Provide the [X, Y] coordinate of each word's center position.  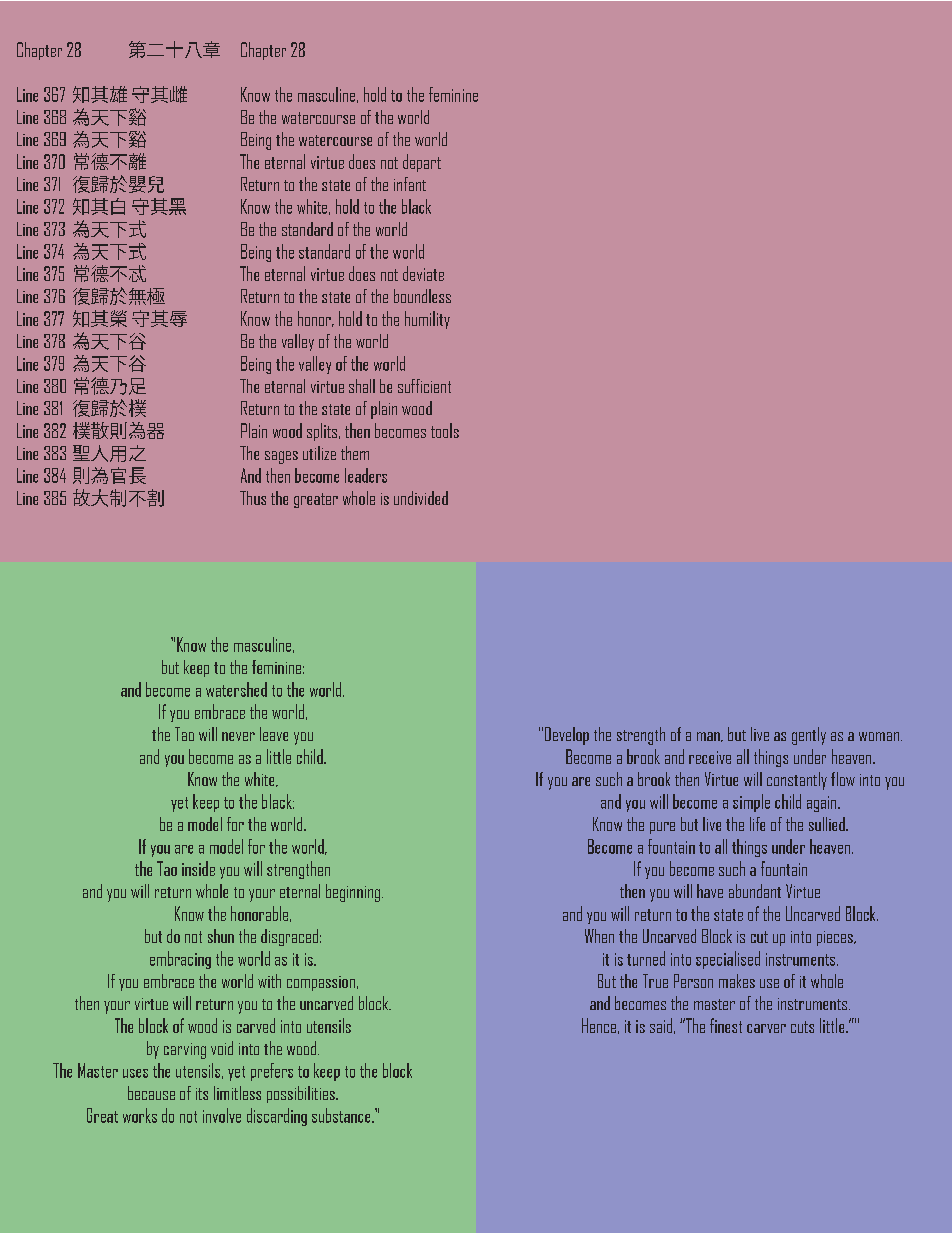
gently [809, 736]
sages [281, 457]
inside [198, 868]
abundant [755, 891]
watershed [236, 689]
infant [410, 184]
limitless [237, 1093]
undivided [421, 498]
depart [422, 163]
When [599, 936]
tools [445, 430]
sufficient [424, 386]
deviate [423, 273]
